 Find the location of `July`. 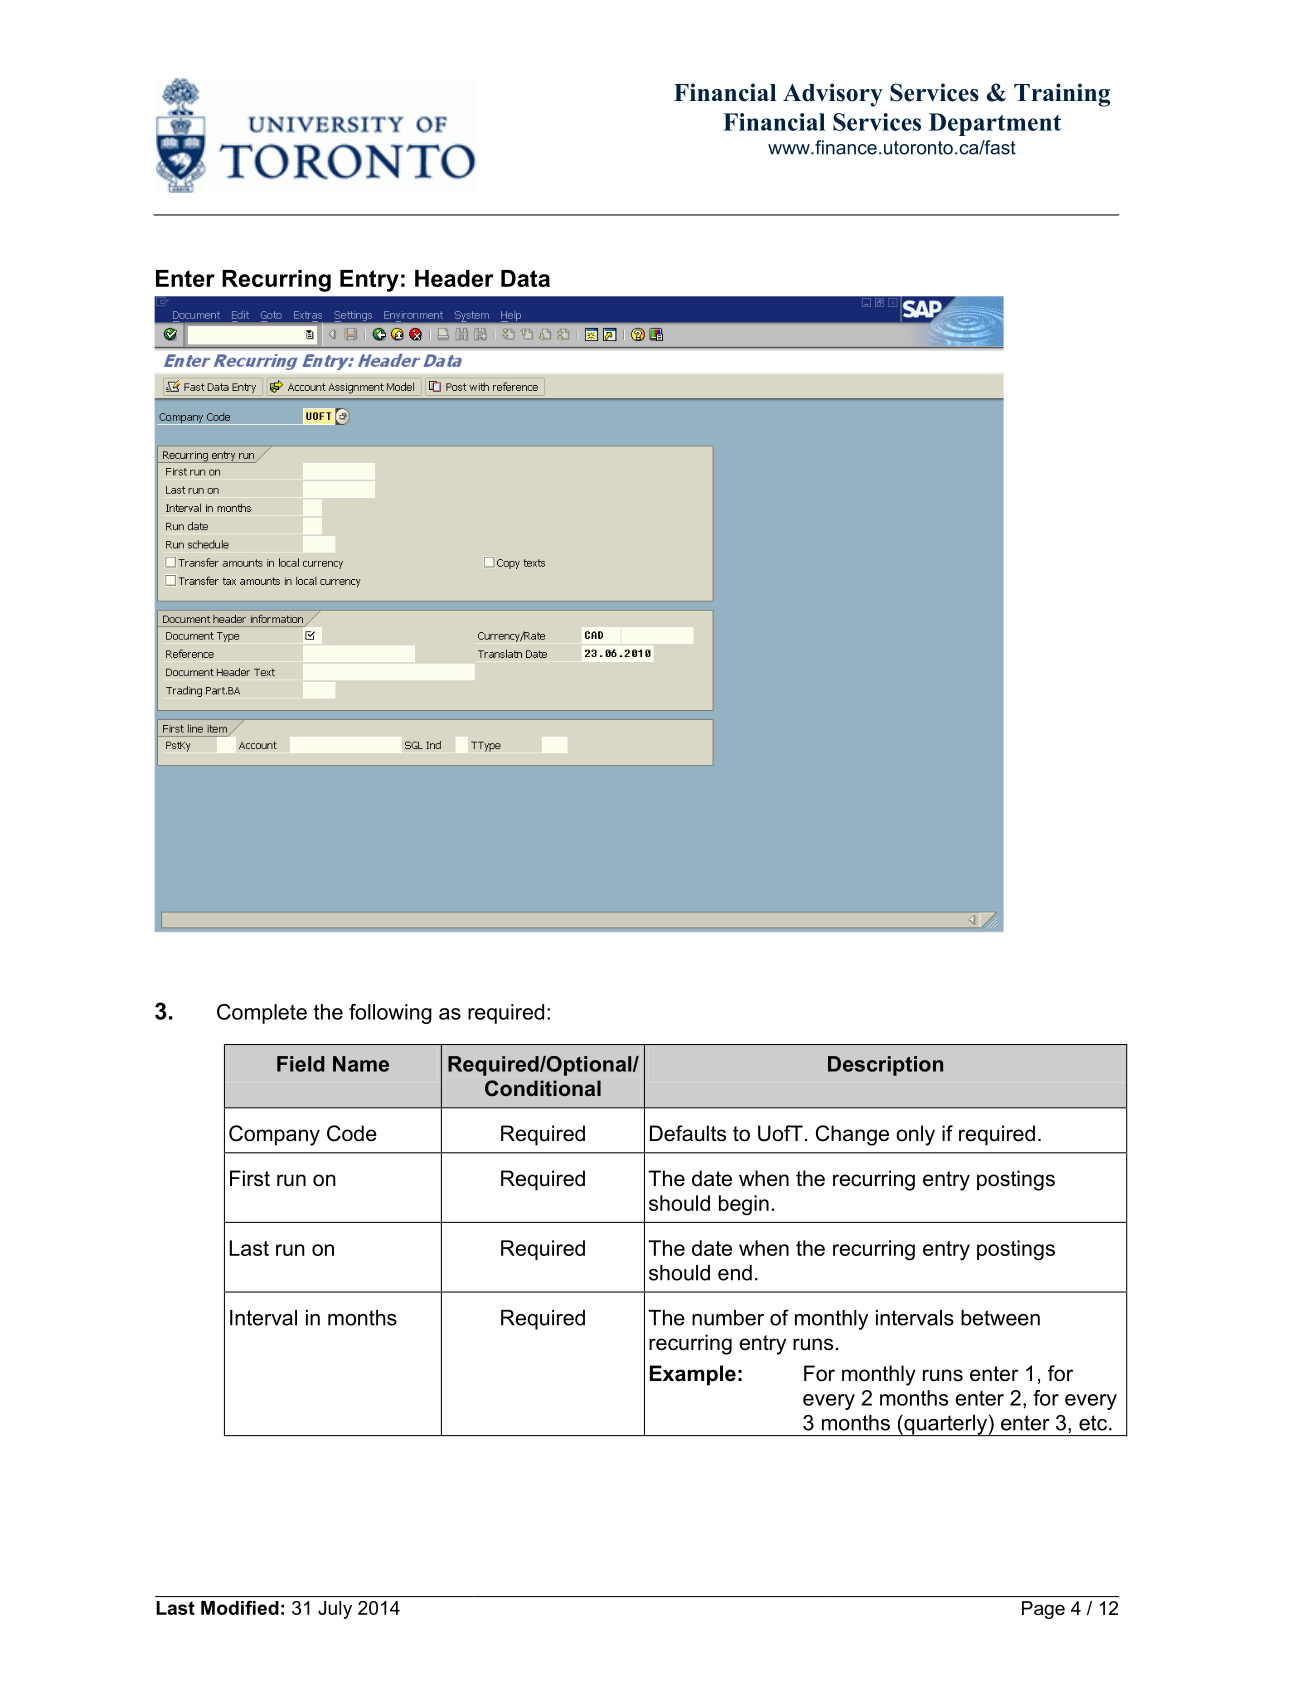

July is located at coordinates (335, 1610).
